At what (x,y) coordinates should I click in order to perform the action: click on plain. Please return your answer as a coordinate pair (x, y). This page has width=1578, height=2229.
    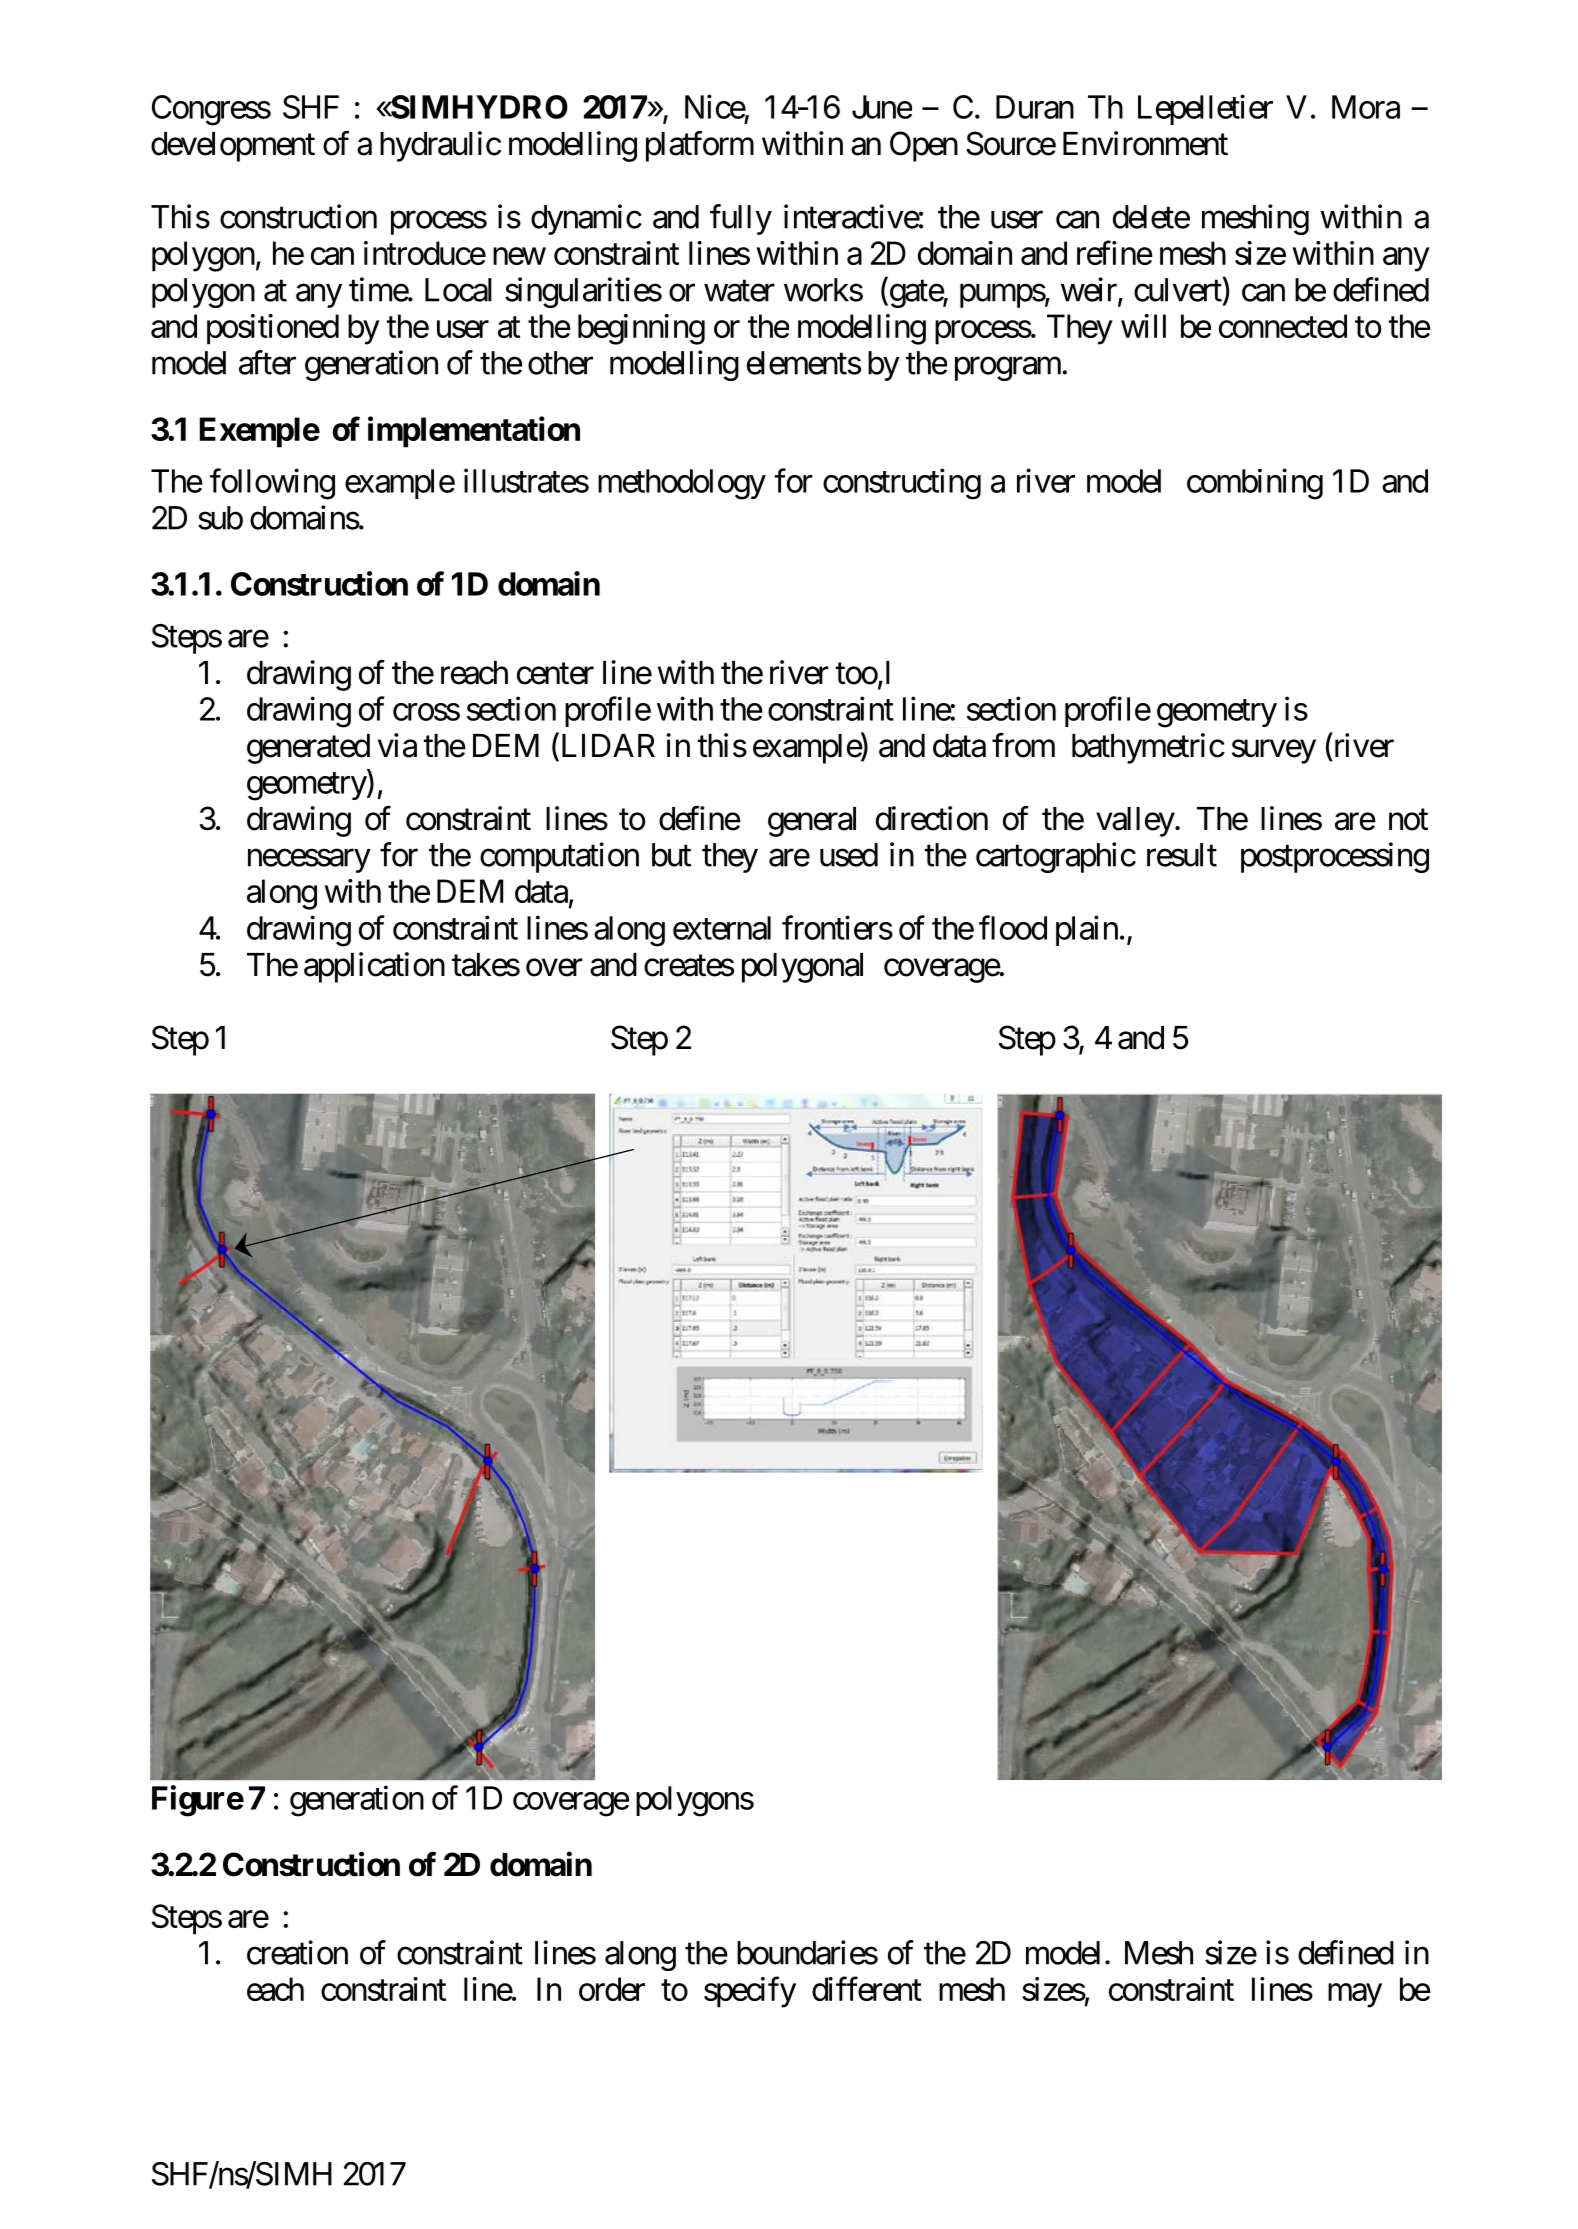
    Looking at the image, I should click on (1087, 930).
